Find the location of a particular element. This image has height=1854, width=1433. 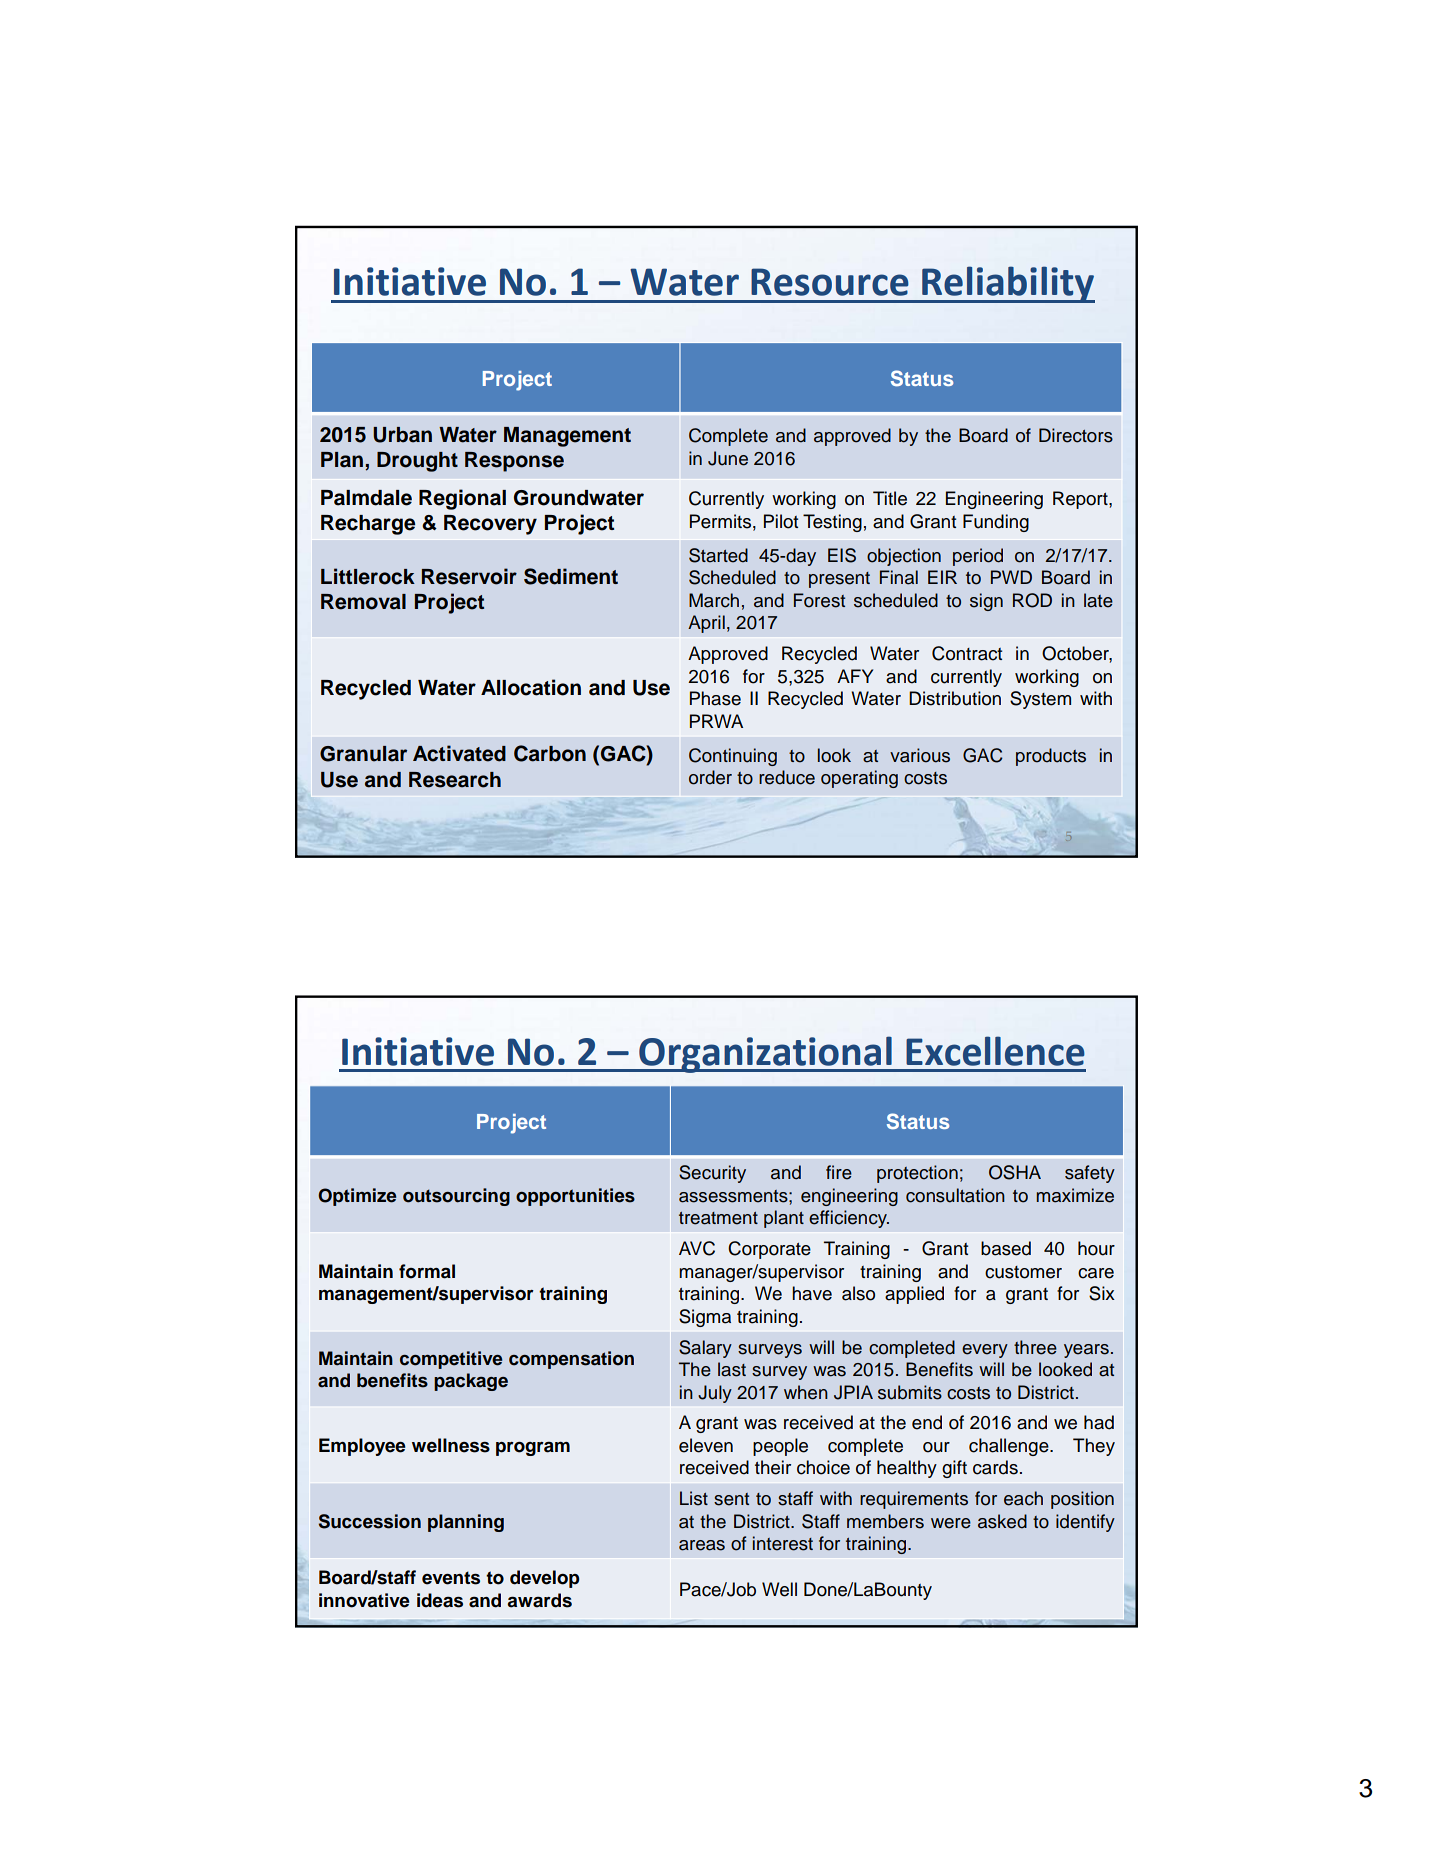

sign is located at coordinates (986, 602).
